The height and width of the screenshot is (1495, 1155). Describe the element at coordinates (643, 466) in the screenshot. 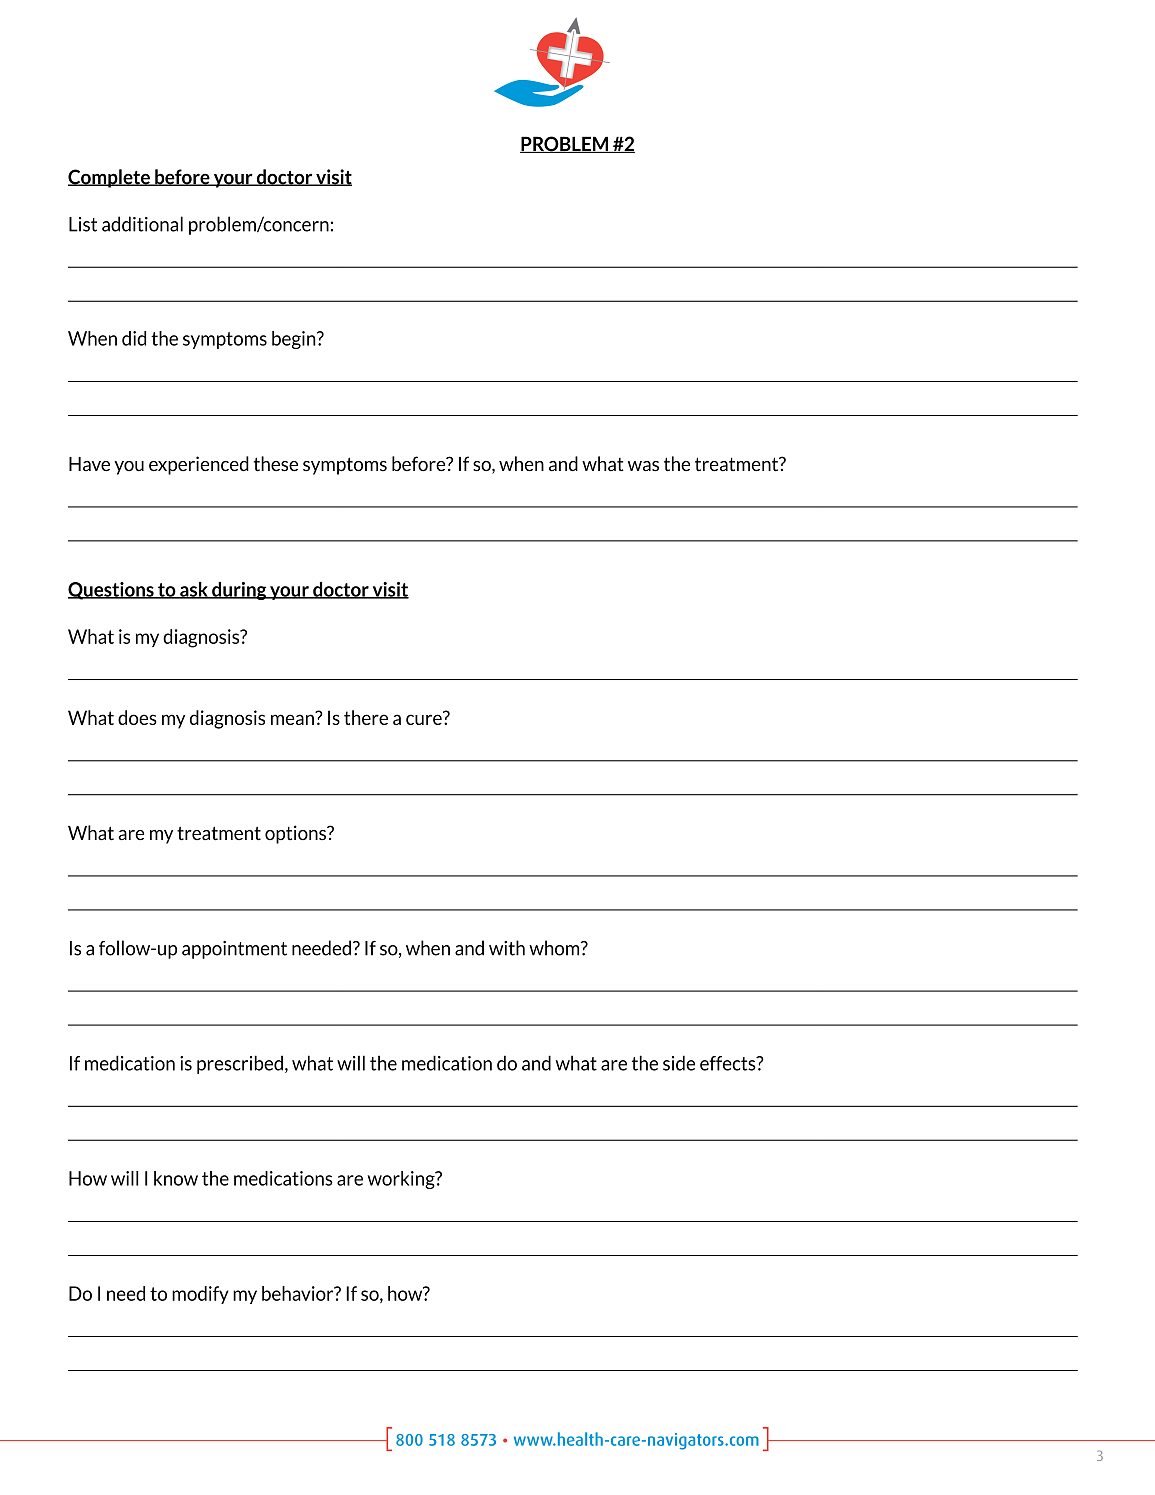

I see `was` at that location.
